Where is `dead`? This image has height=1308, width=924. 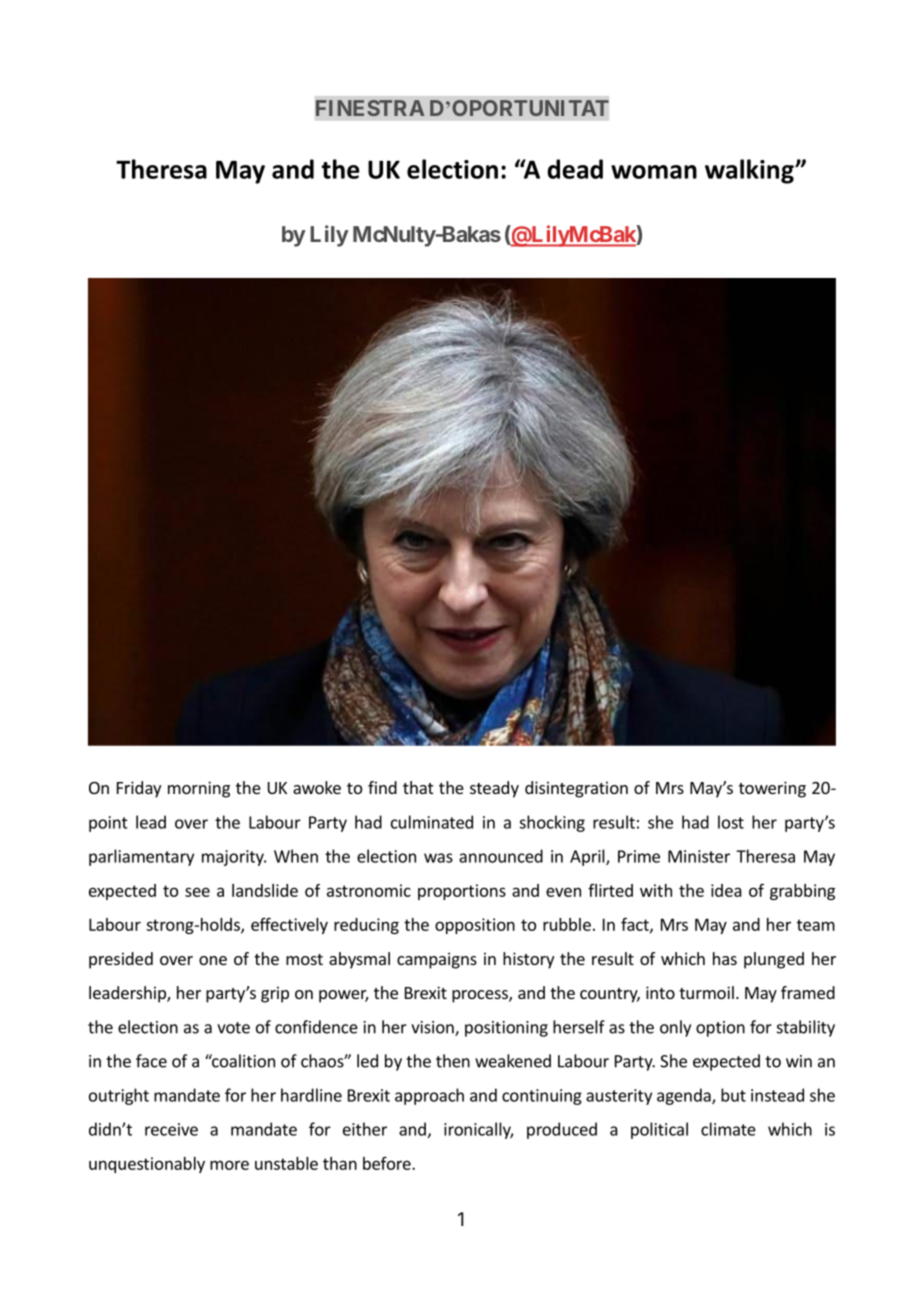
dead is located at coordinates (575, 169).
